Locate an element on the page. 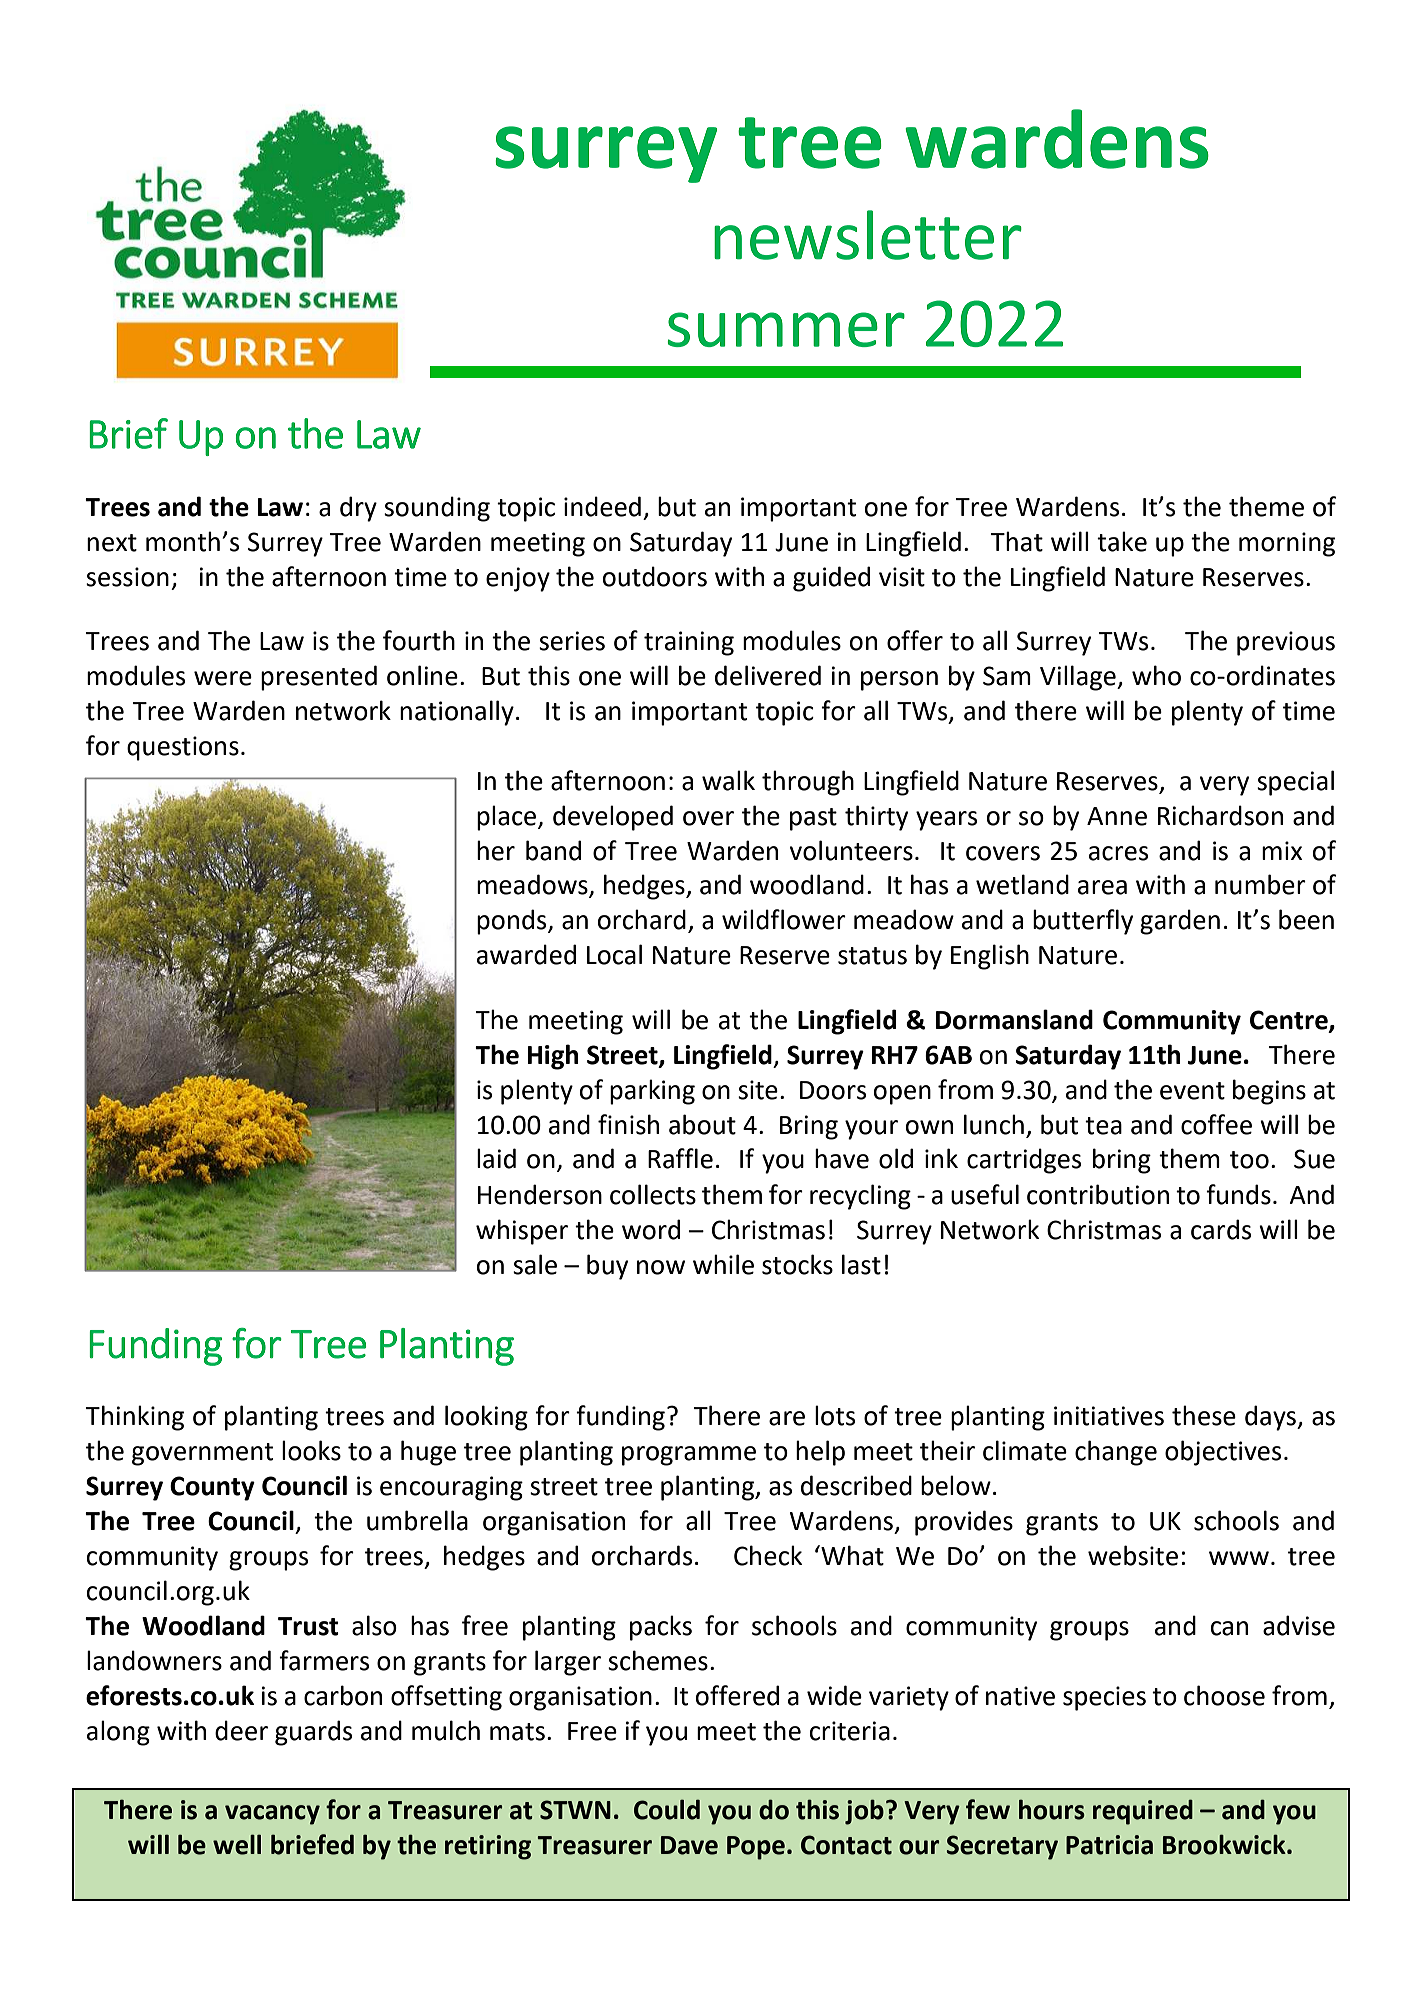 Image resolution: width=1421 pixels, height=2011 pixels. Could is located at coordinates (667, 1809).
